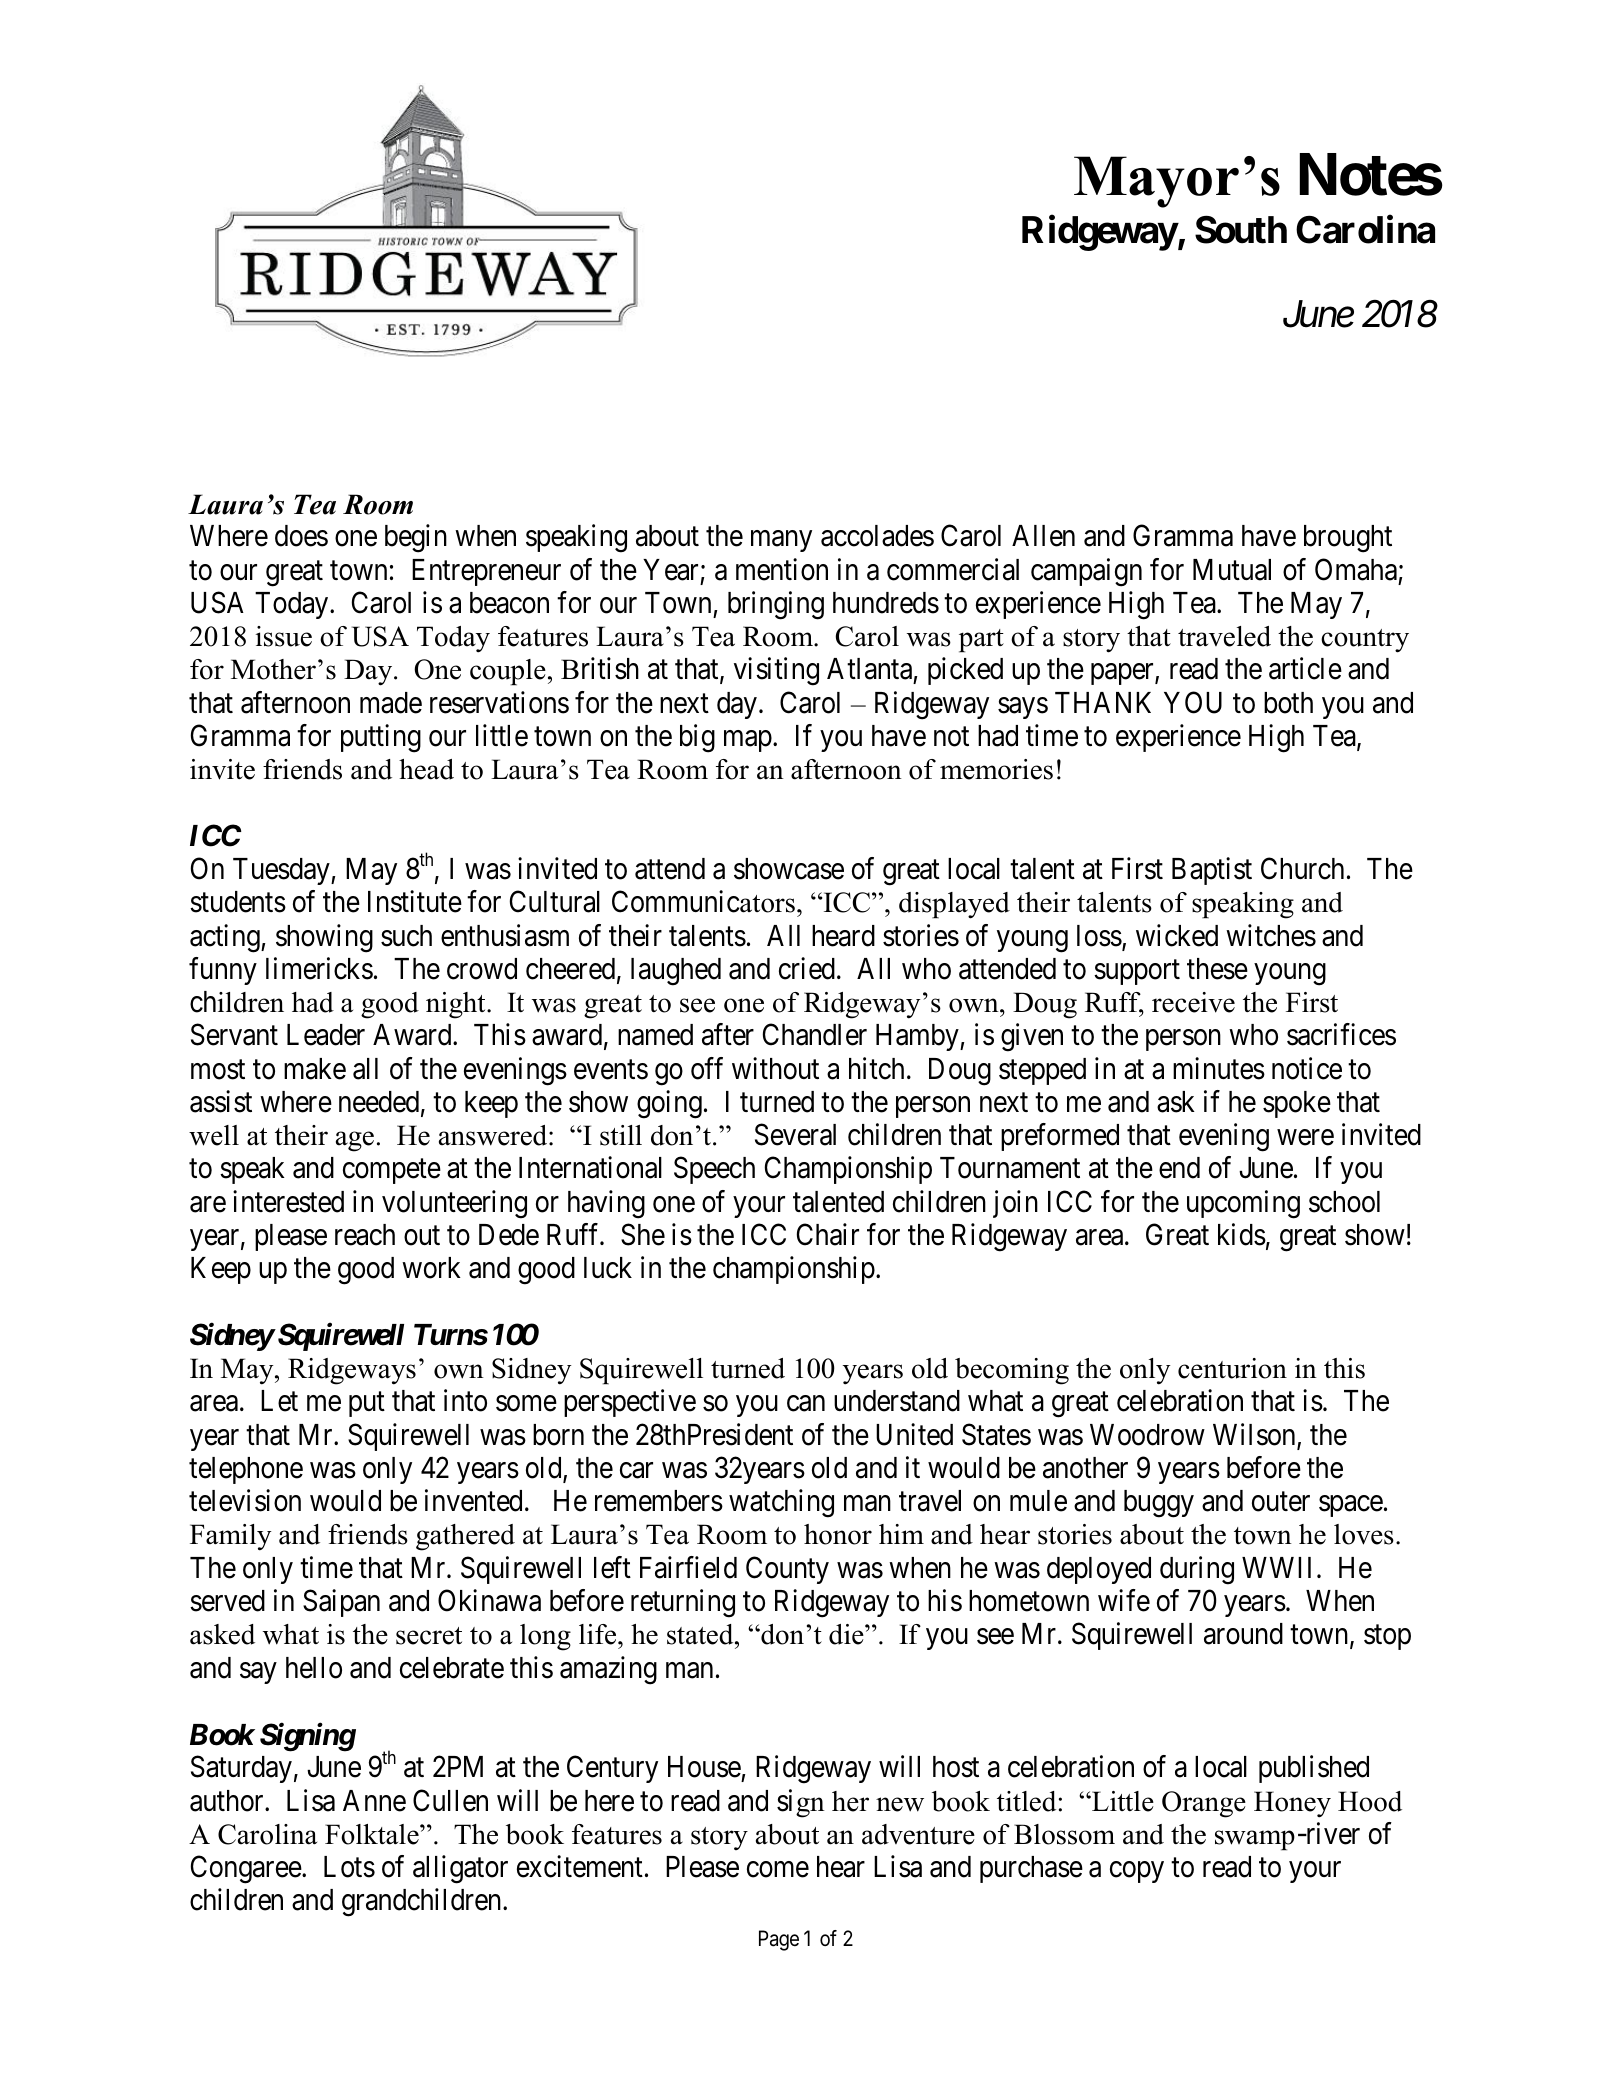 The height and width of the screenshot is (2083, 1610). Describe the element at coordinates (1212, 871) in the screenshot. I see `Baptist` at that location.
